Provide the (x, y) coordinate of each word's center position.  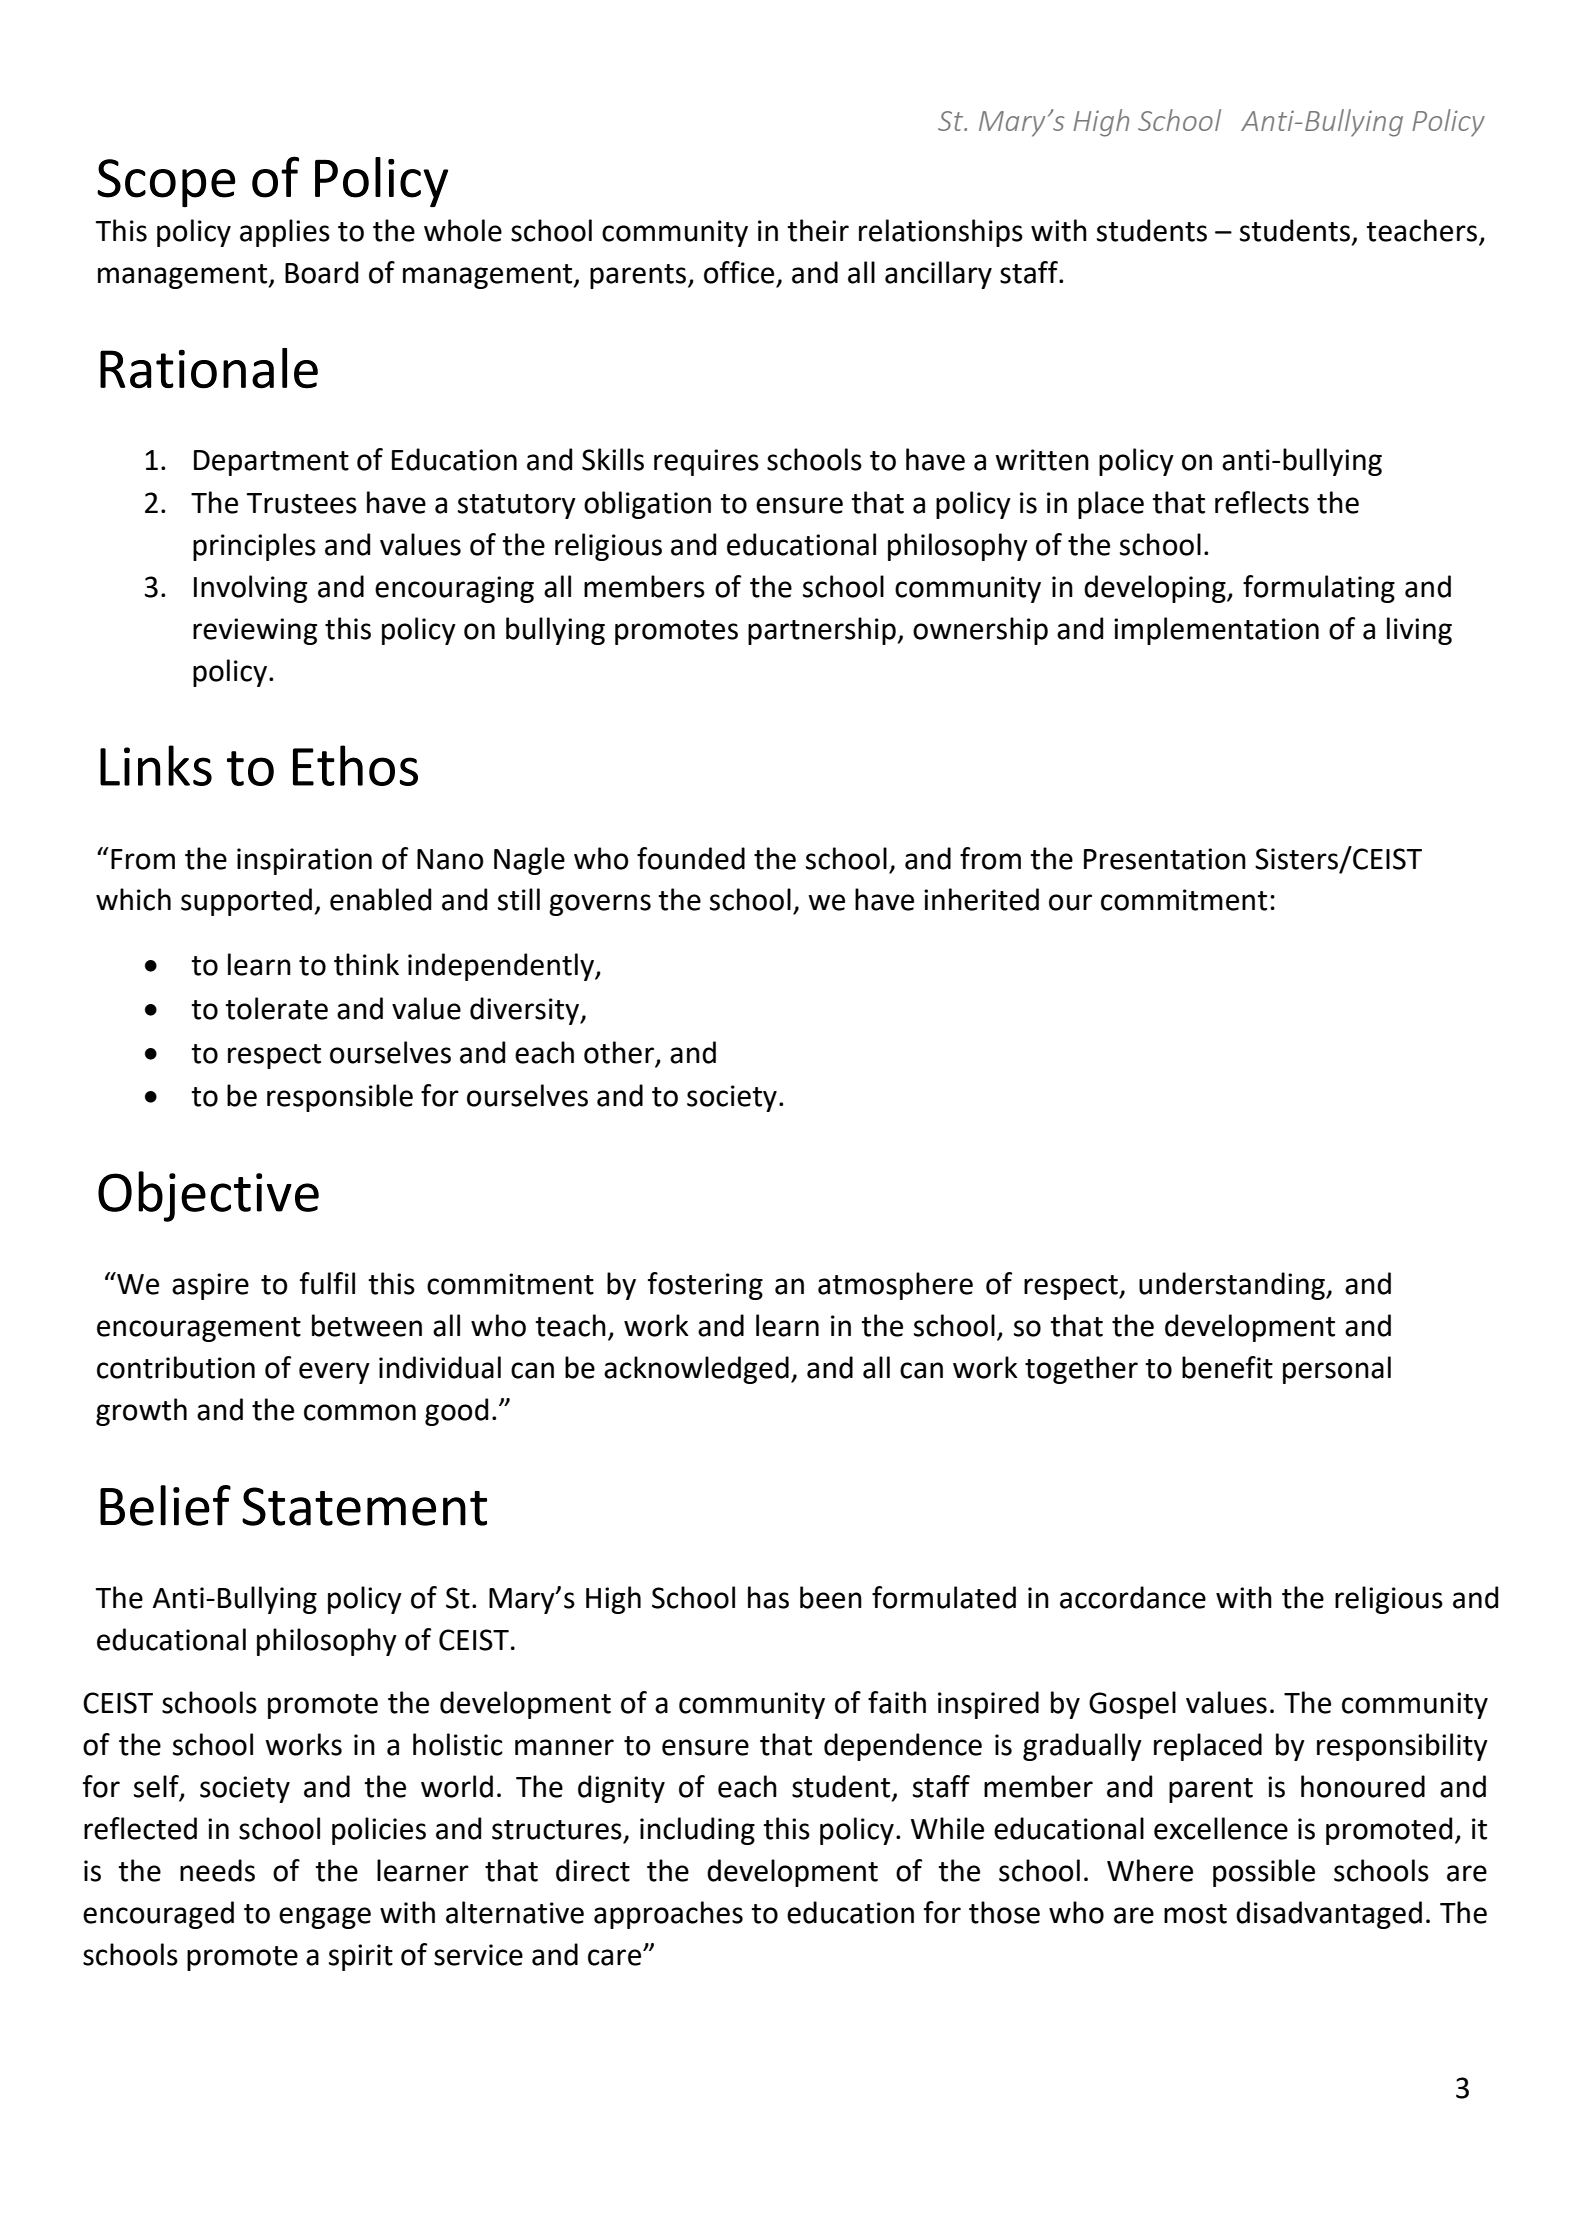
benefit (1227, 1367)
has (768, 1597)
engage (325, 1918)
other (620, 1053)
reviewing (255, 631)
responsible (340, 1098)
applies (285, 233)
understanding (1233, 1286)
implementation (1216, 631)
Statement (364, 1506)
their (818, 230)
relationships (941, 233)
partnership (822, 631)
